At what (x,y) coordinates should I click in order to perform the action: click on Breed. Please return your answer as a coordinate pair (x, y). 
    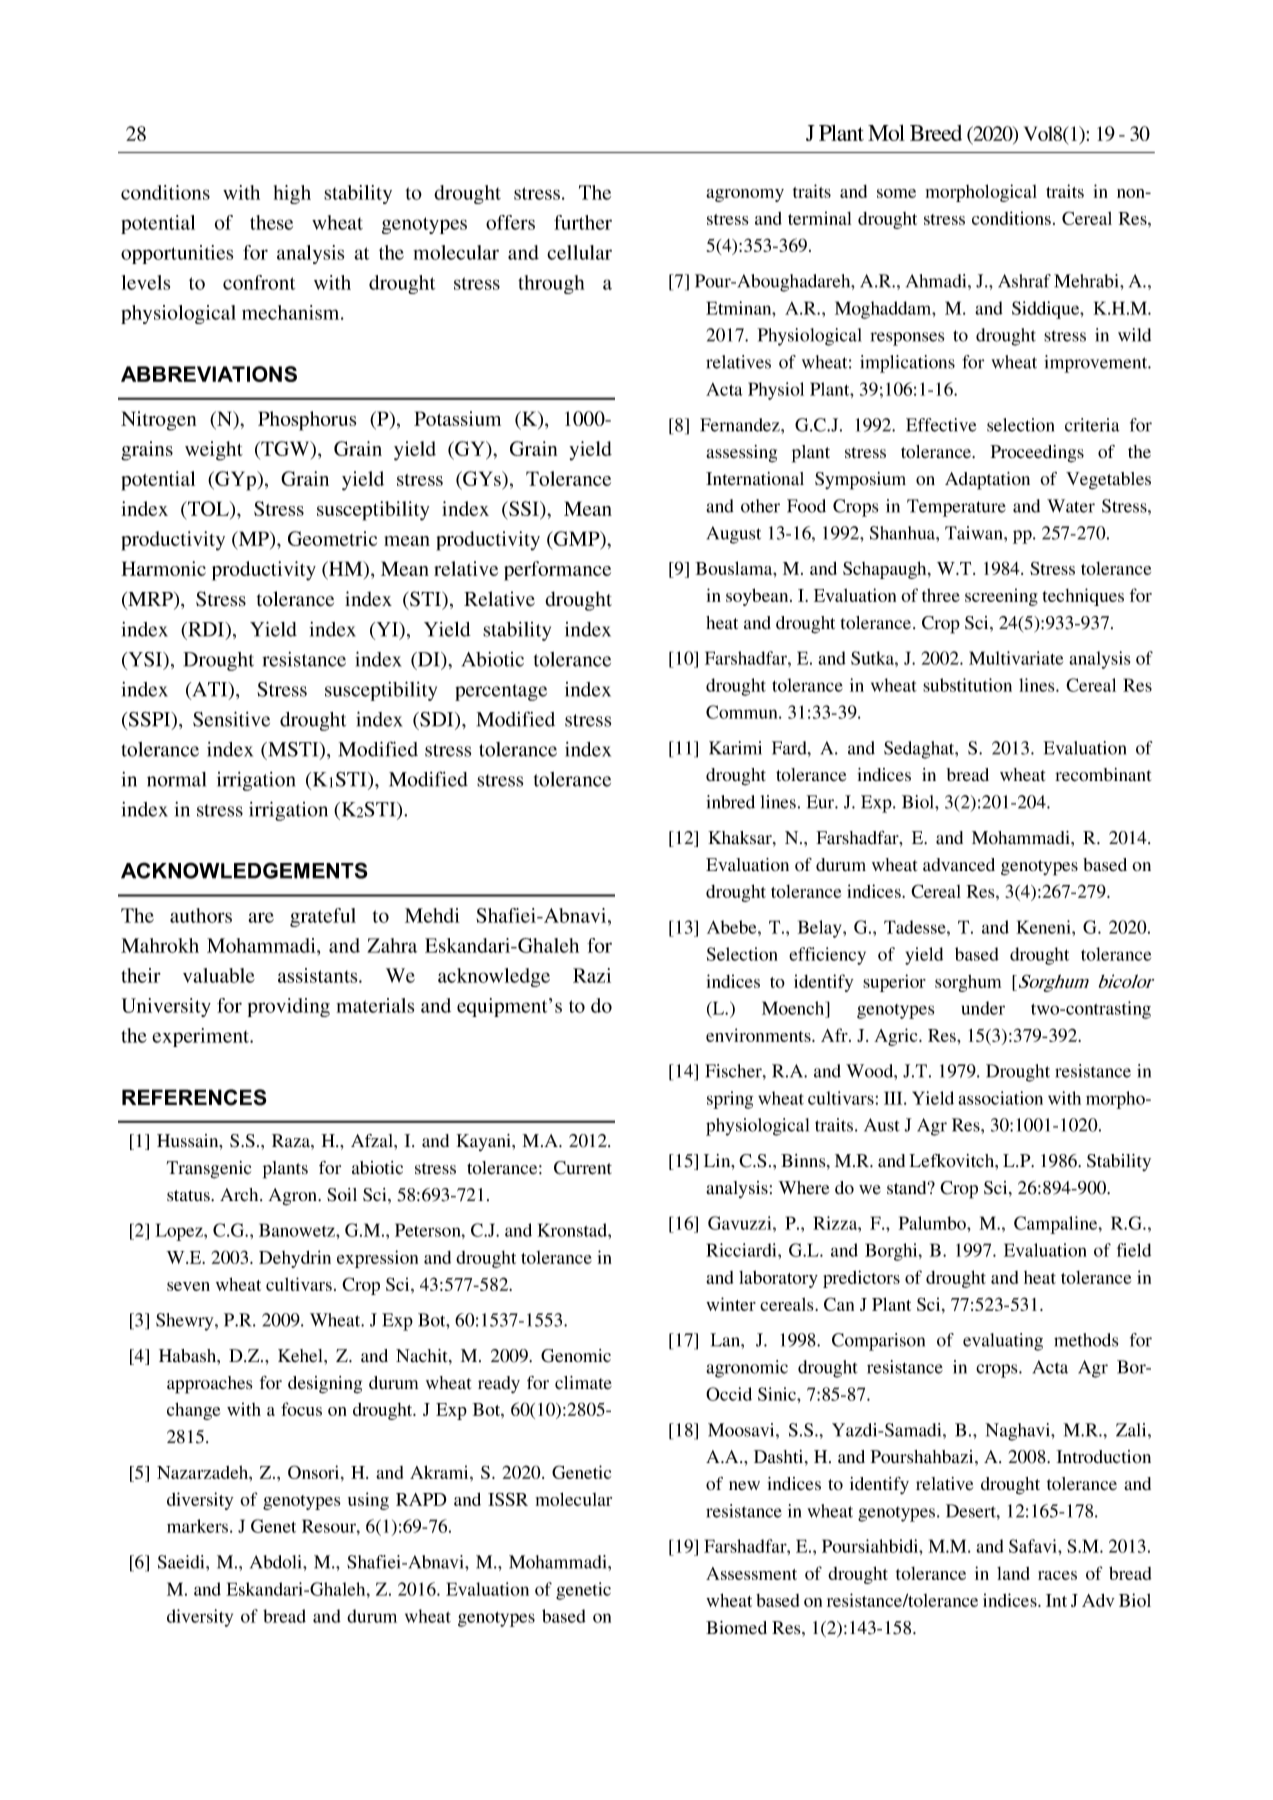
    Looking at the image, I should click on (936, 133).
